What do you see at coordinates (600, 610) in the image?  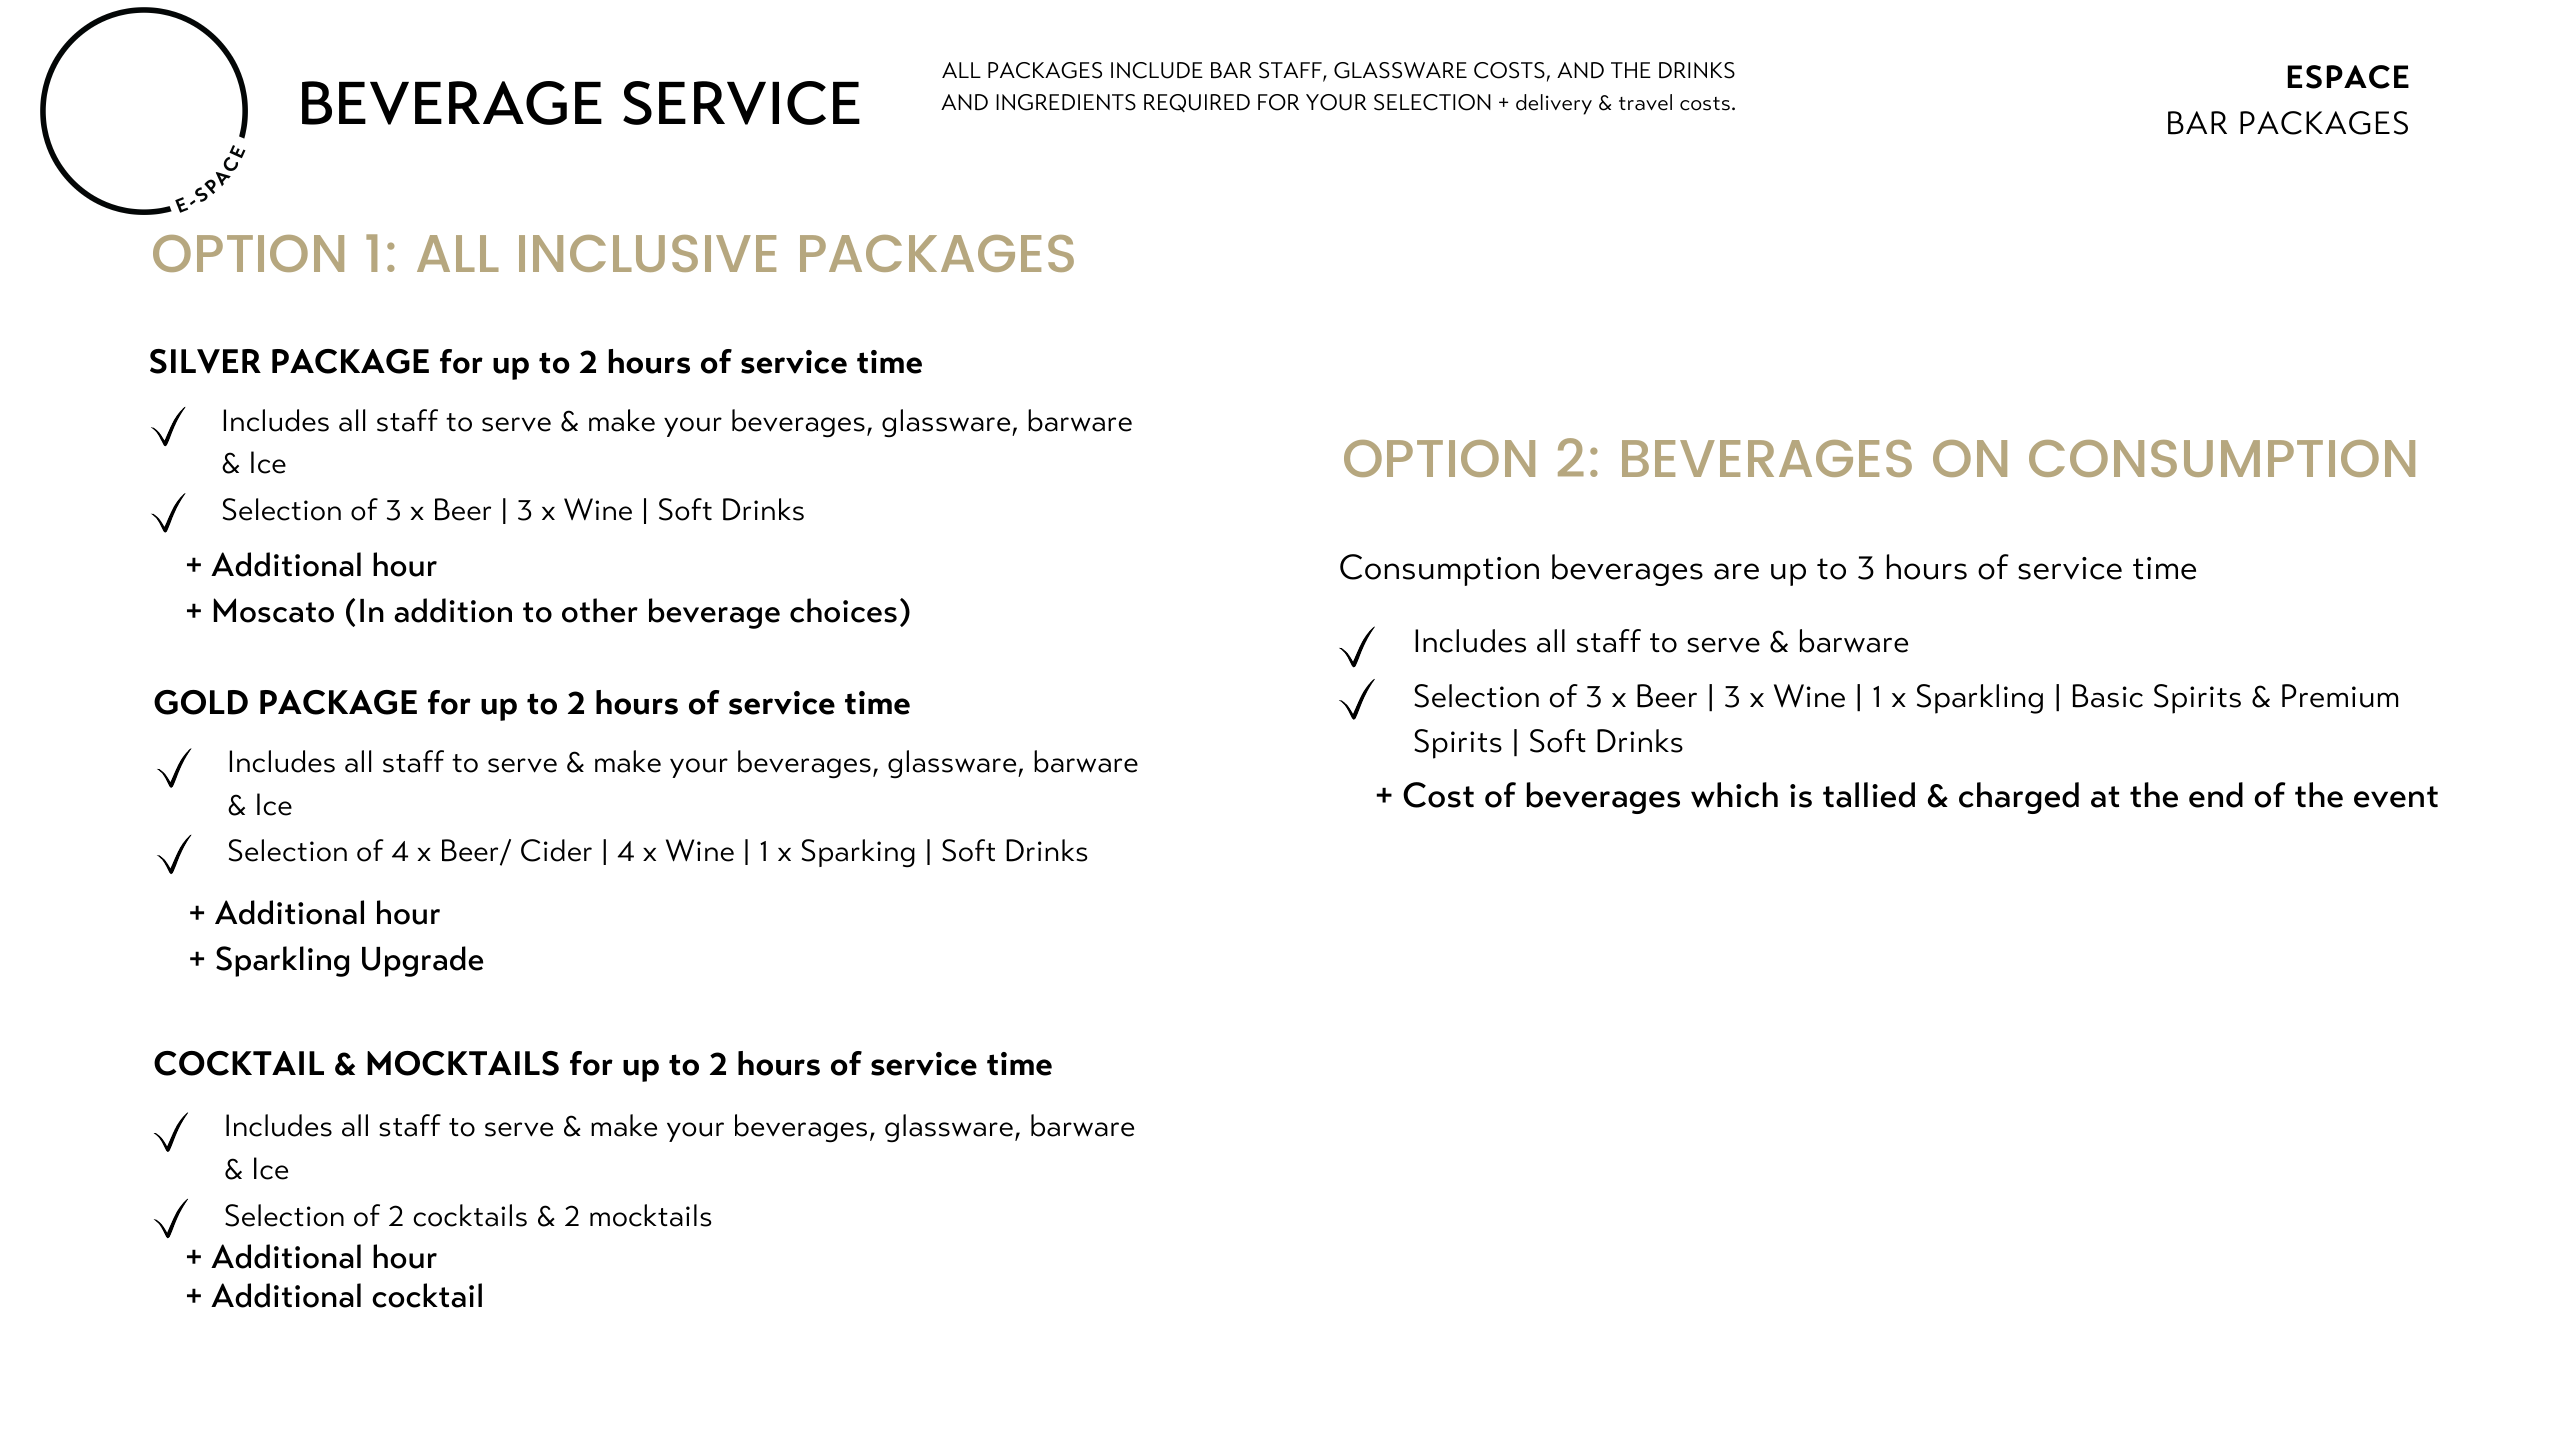 I see `other` at bounding box center [600, 610].
